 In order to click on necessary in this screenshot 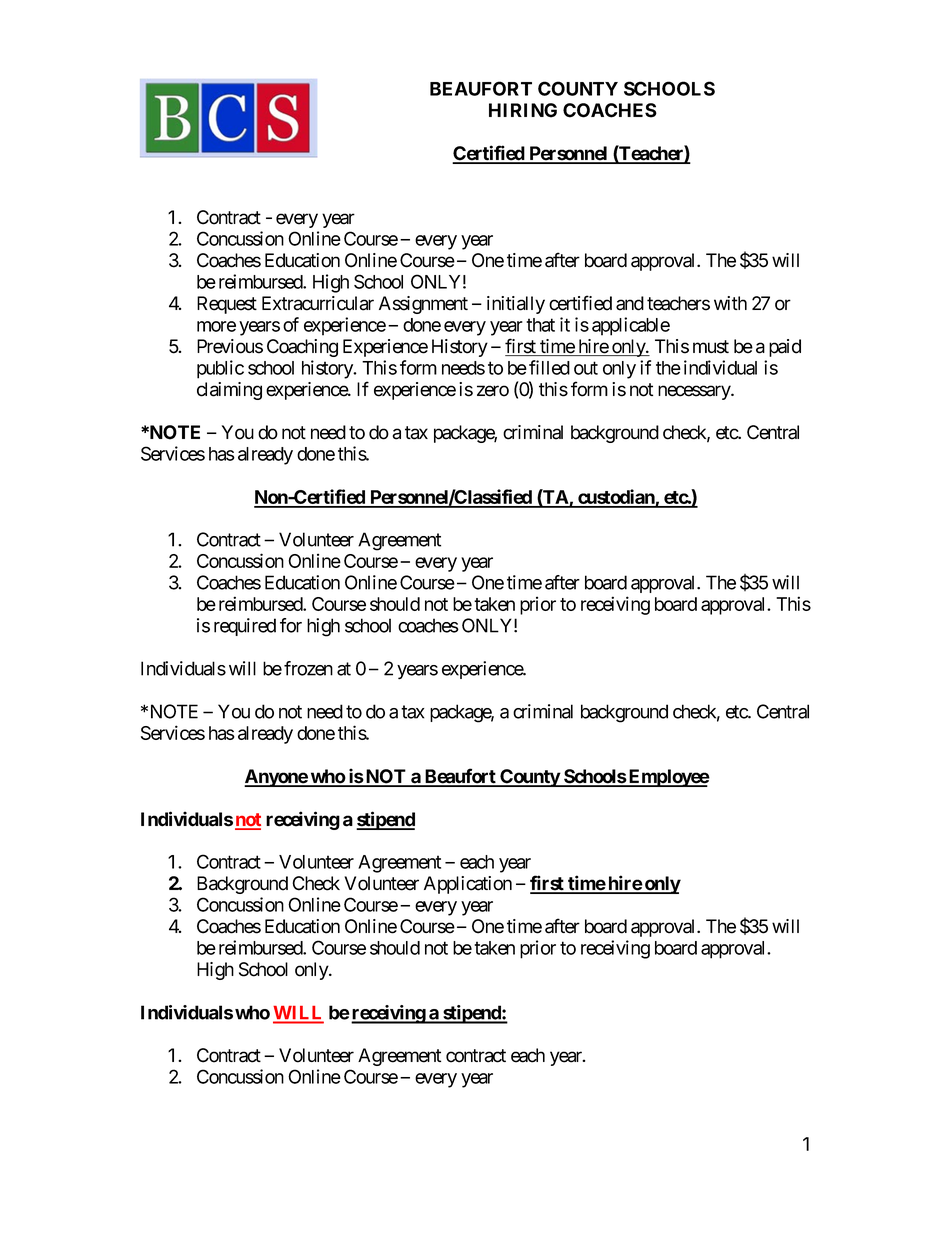, I will do `click(695, 392)`.
